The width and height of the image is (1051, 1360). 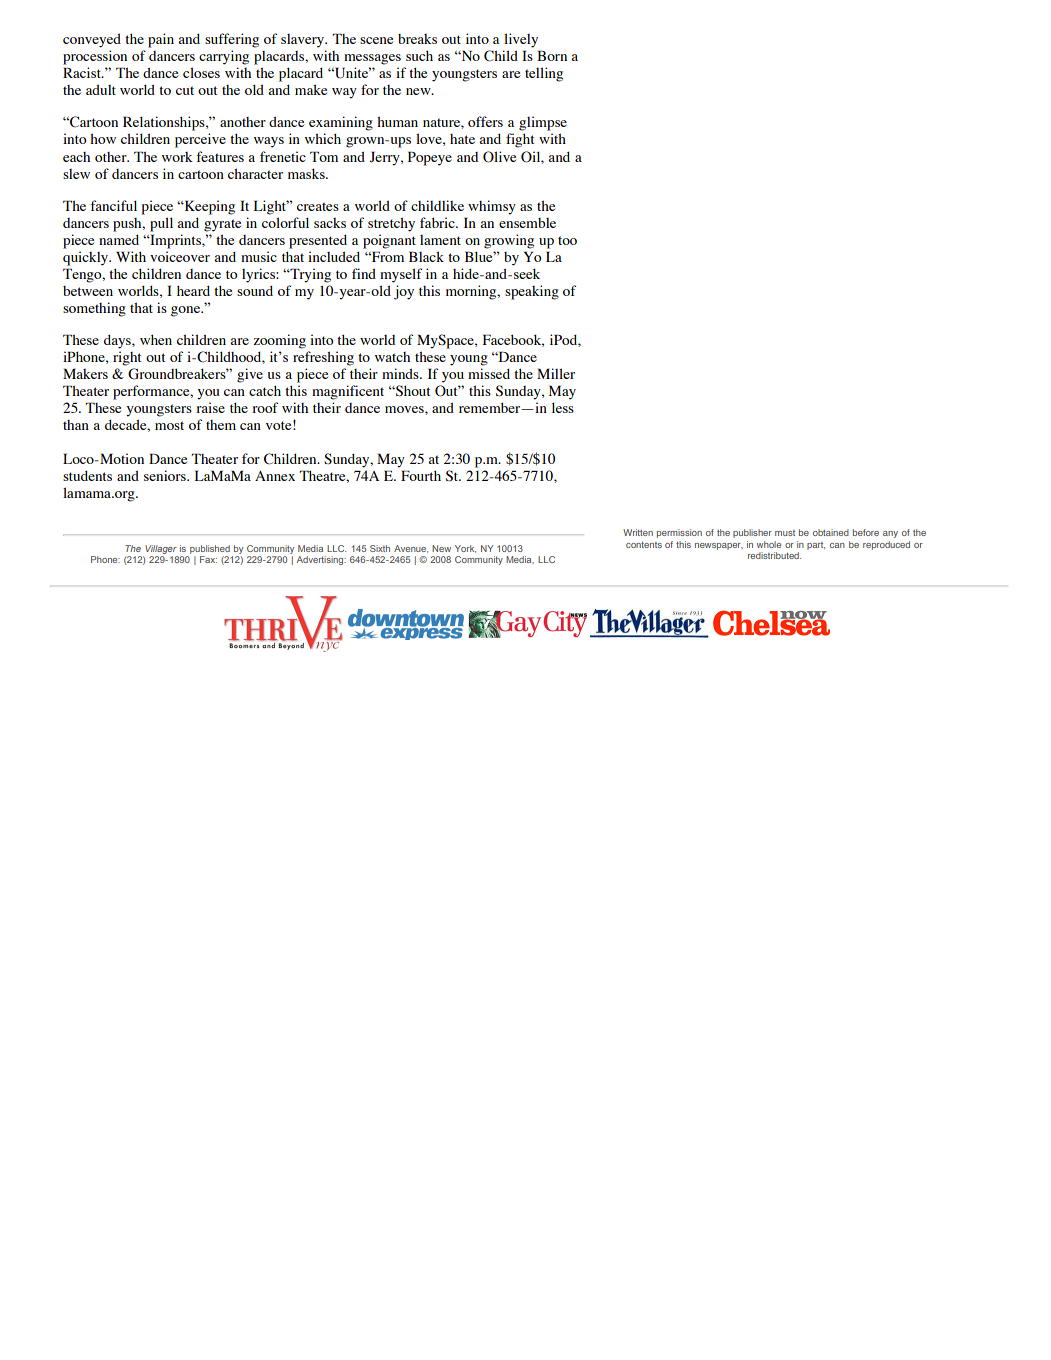 What do you see at coordinates (161, 224) in the image?
I see `pull` at bounding box center [161, 224].
